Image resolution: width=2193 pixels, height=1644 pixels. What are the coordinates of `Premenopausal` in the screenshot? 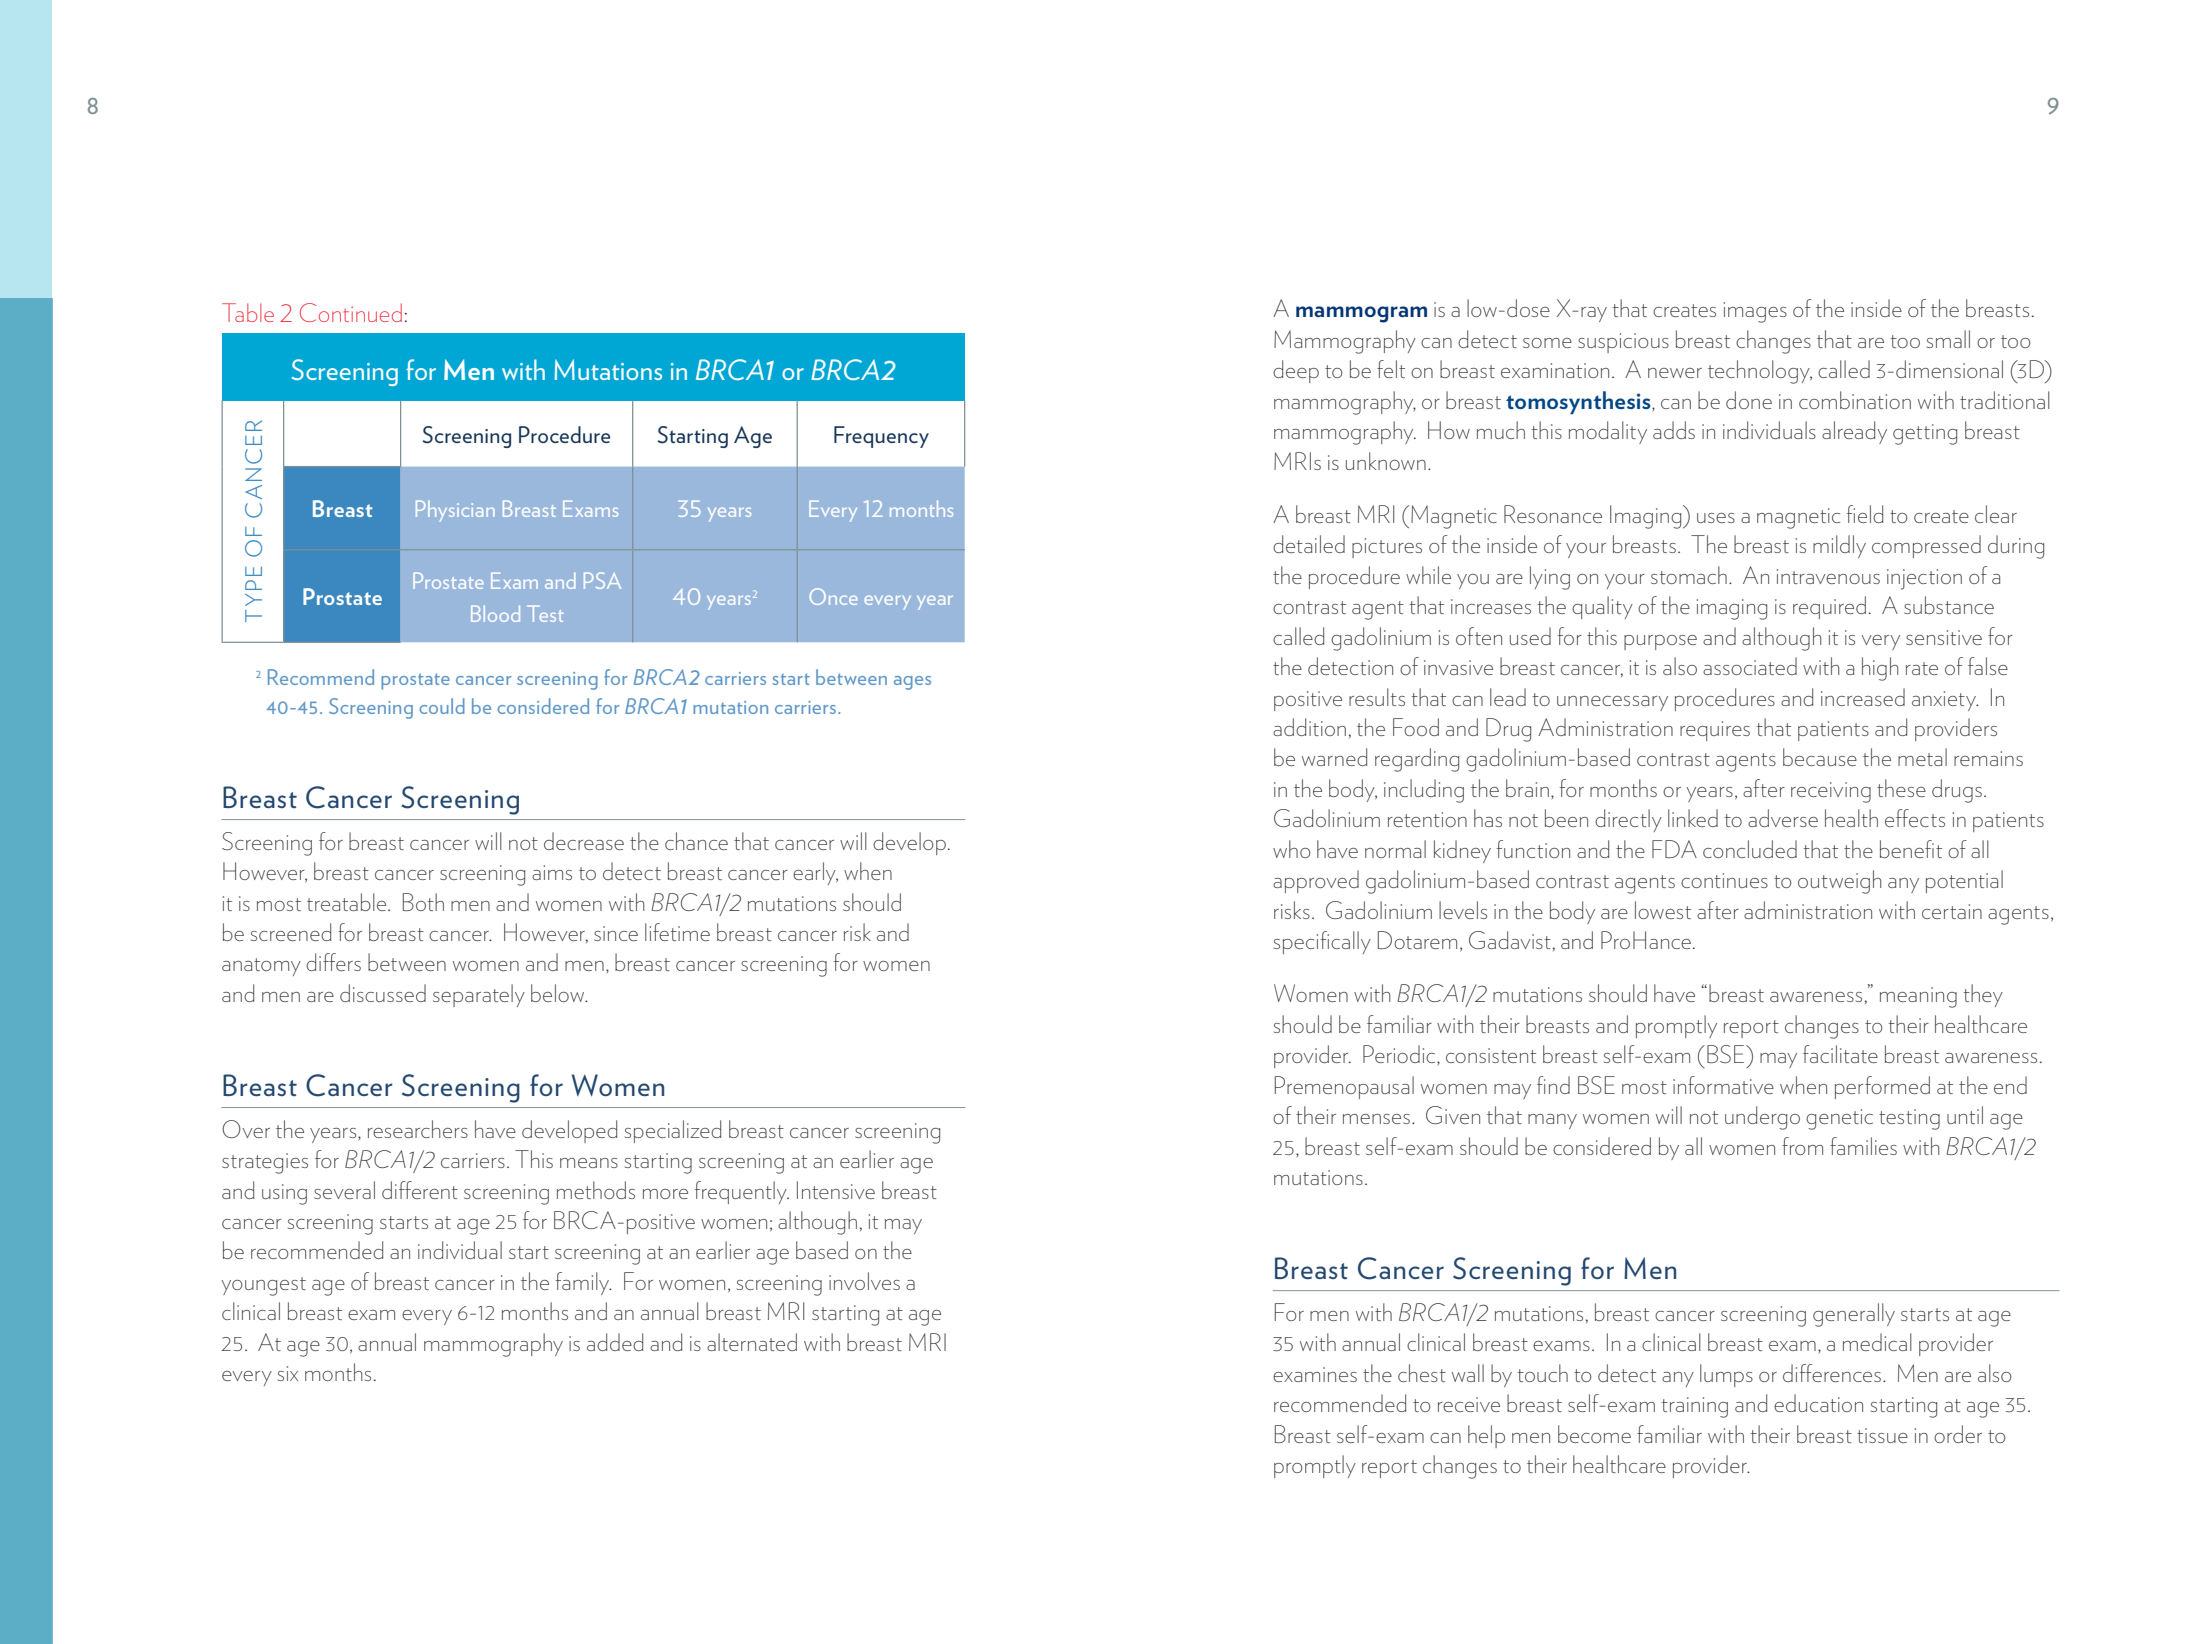 It's located at (1344, 1087).
